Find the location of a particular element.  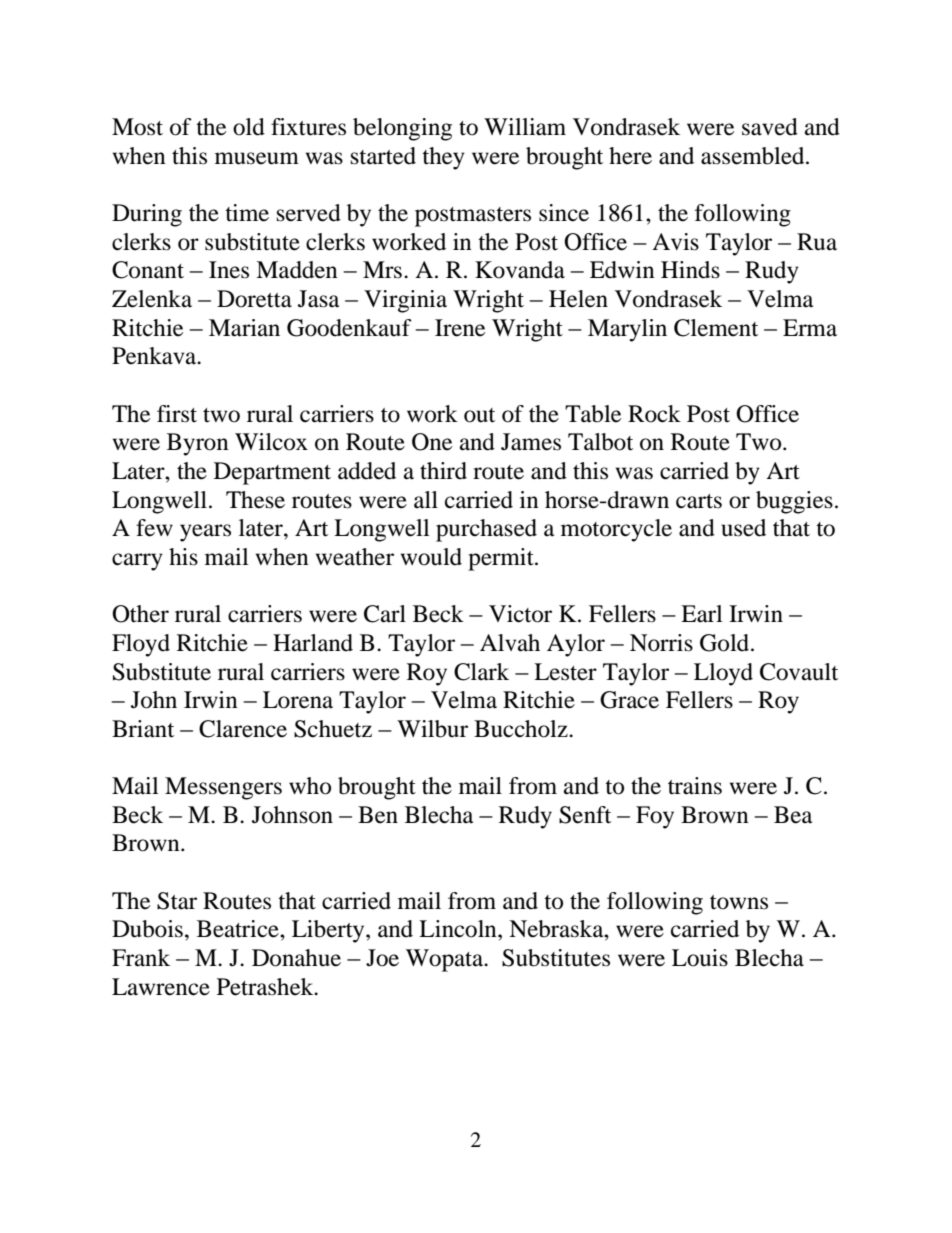

permit is located at coordinates (502, 559).
